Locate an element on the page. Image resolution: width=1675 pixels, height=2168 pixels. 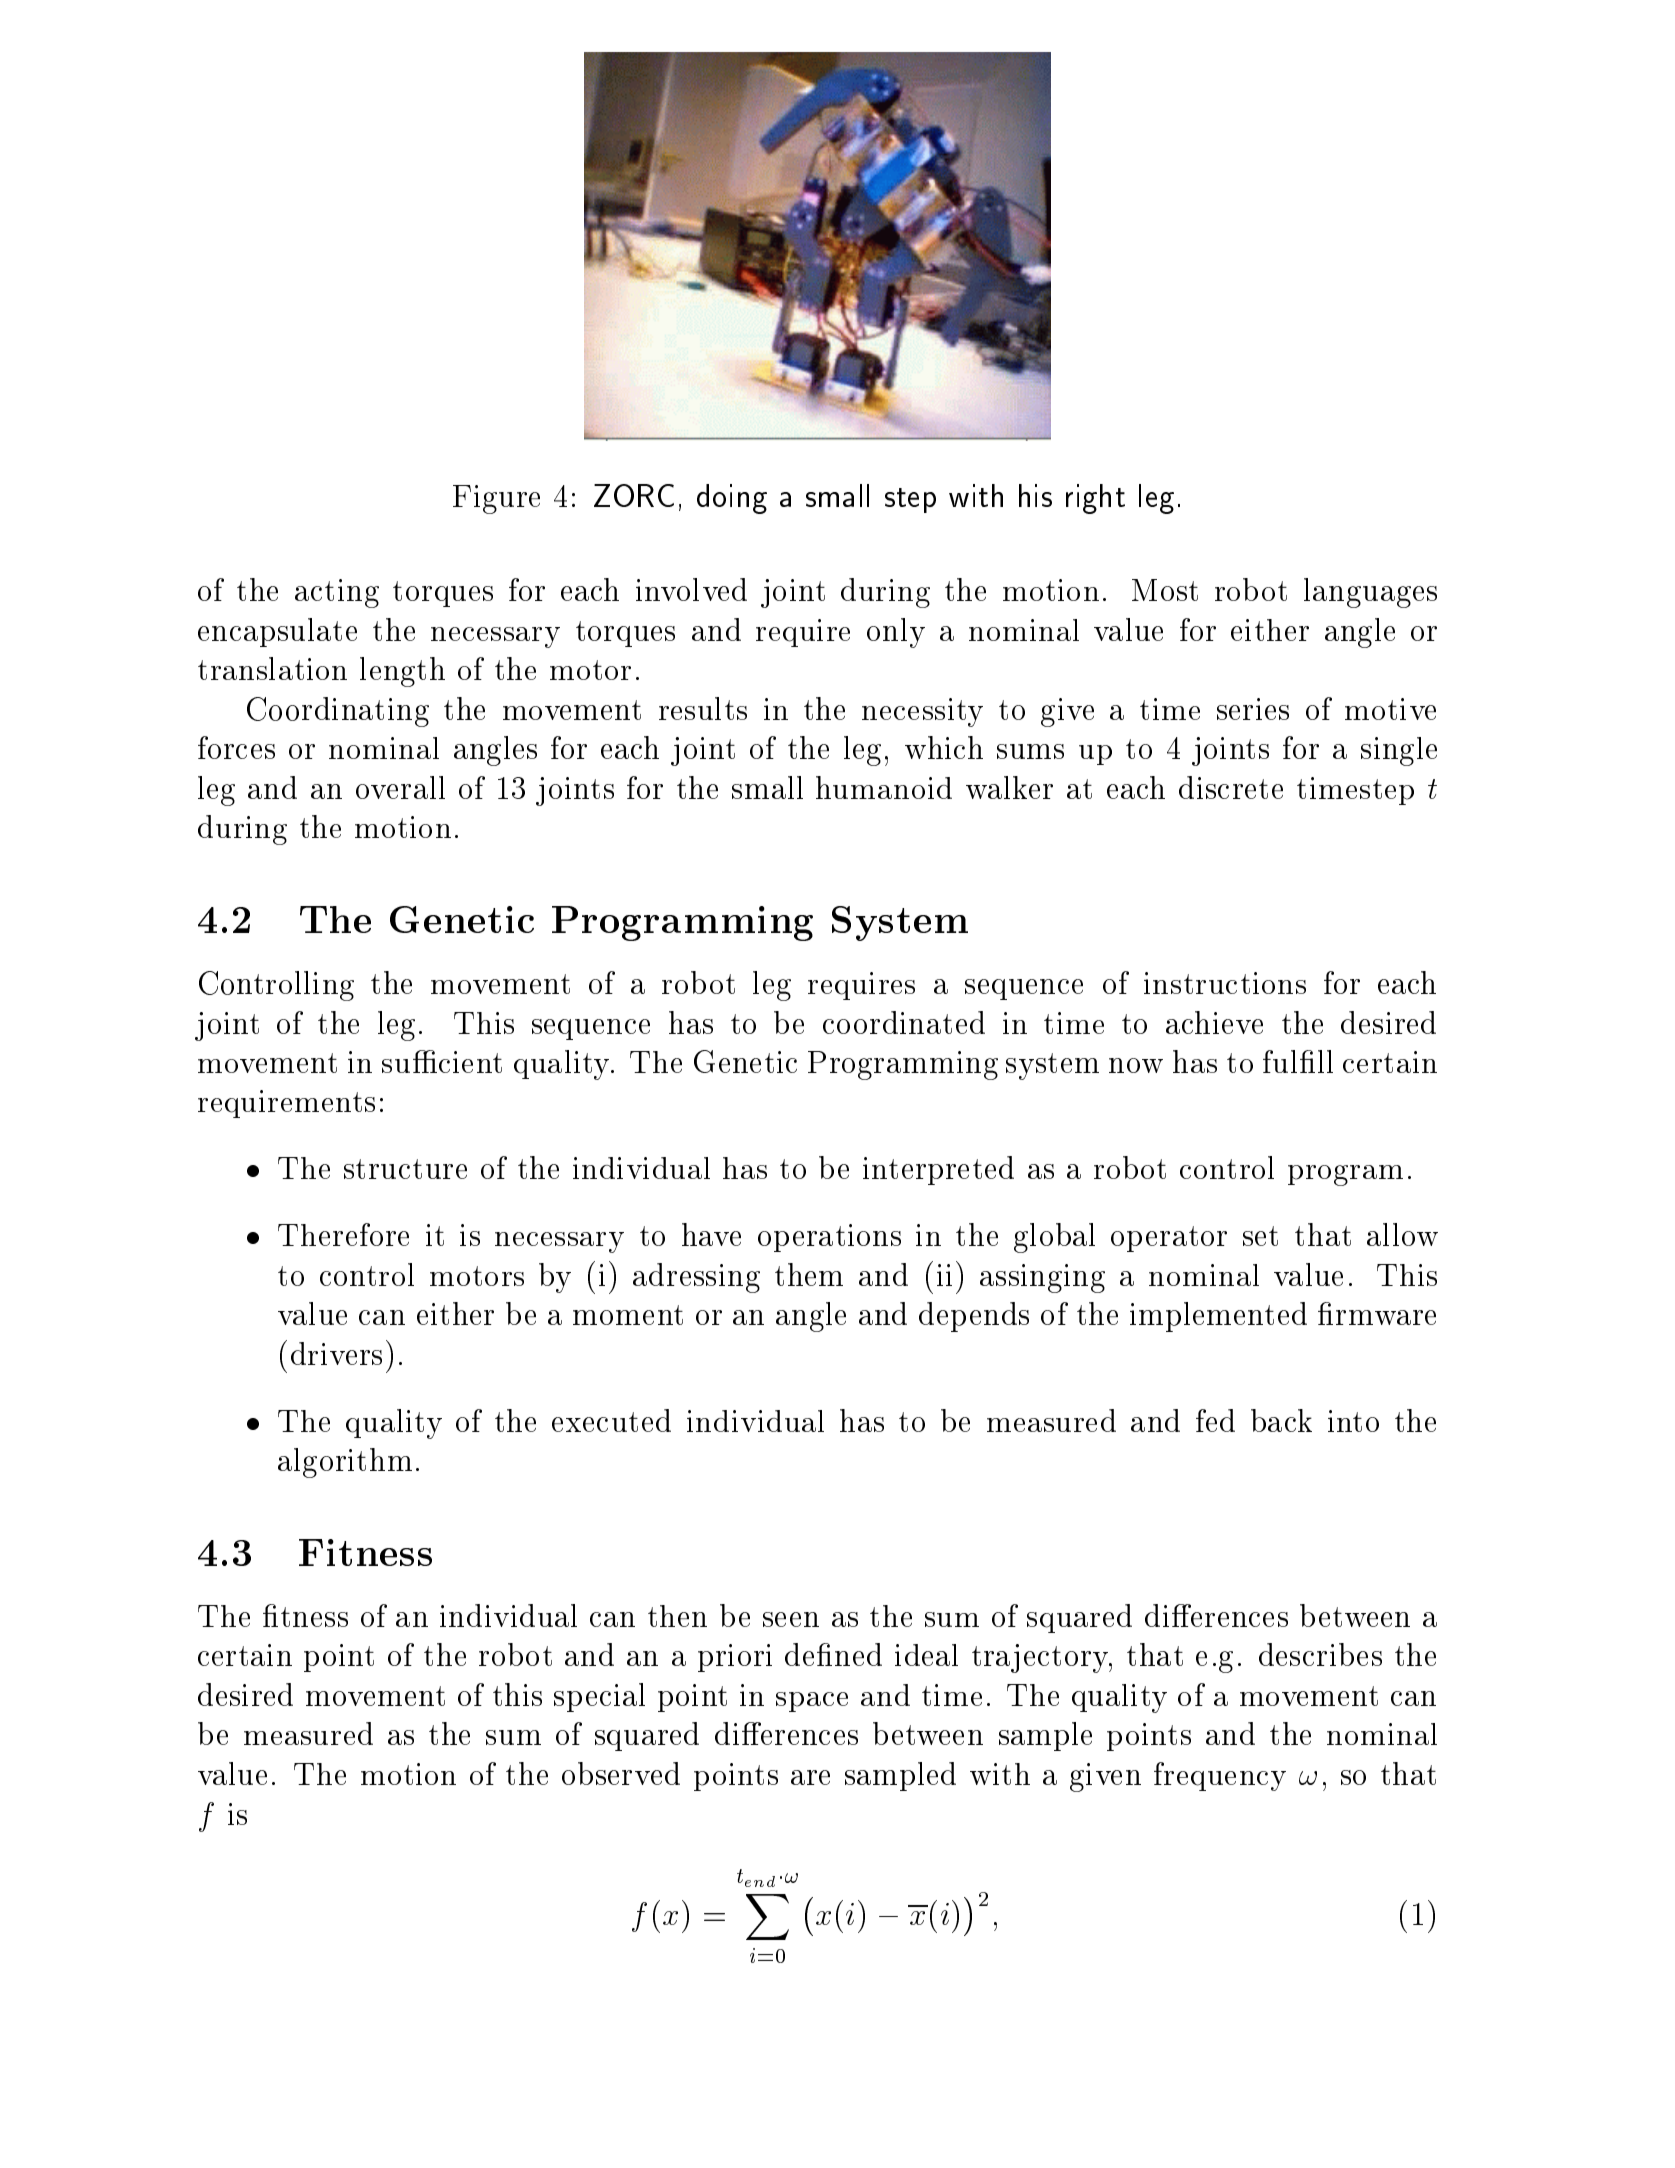
special is located at coordinates (599, 1697).
